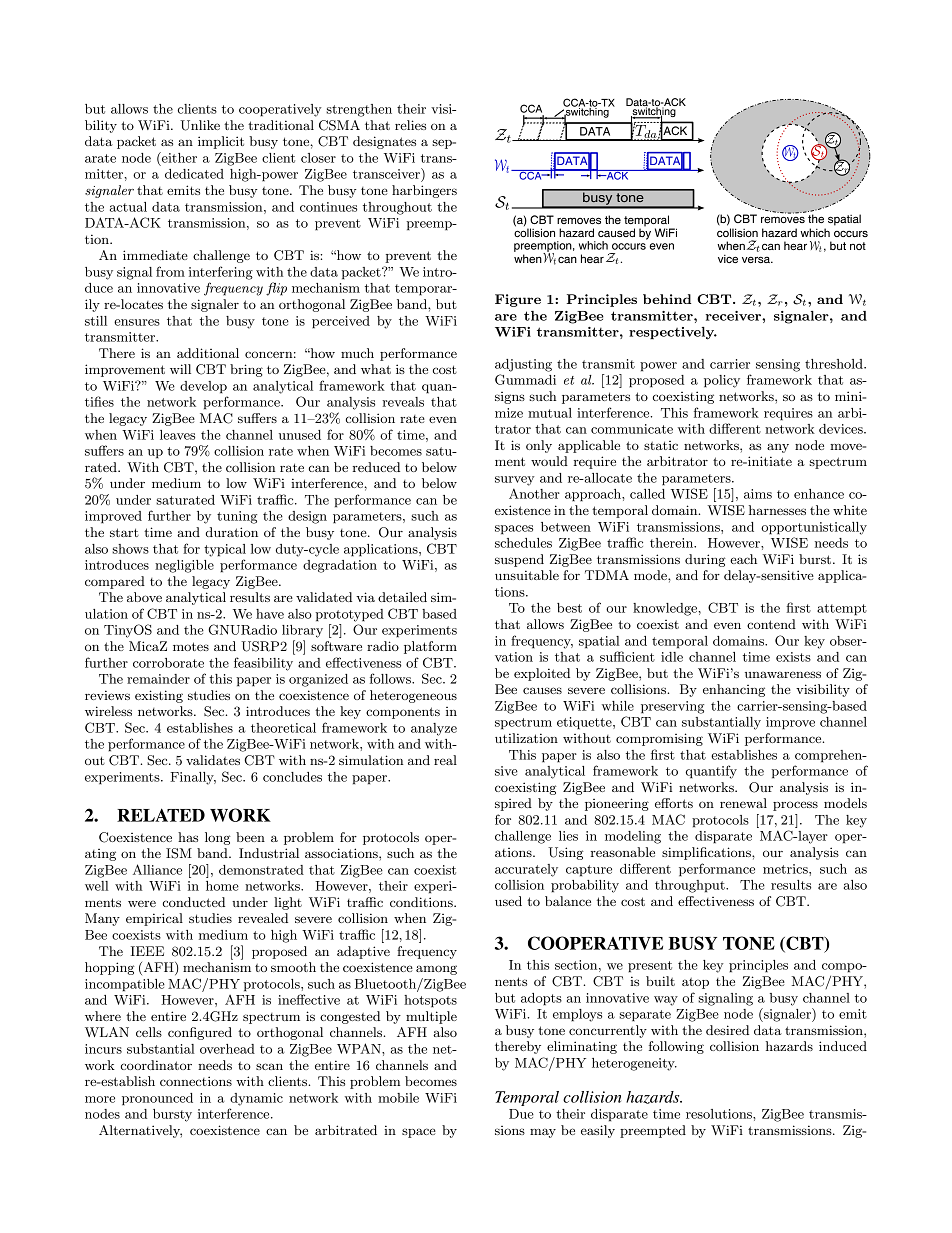  What do you see at coordinates (430, 647) in the image?
I see `platform` at bounding box center [430, 647].
